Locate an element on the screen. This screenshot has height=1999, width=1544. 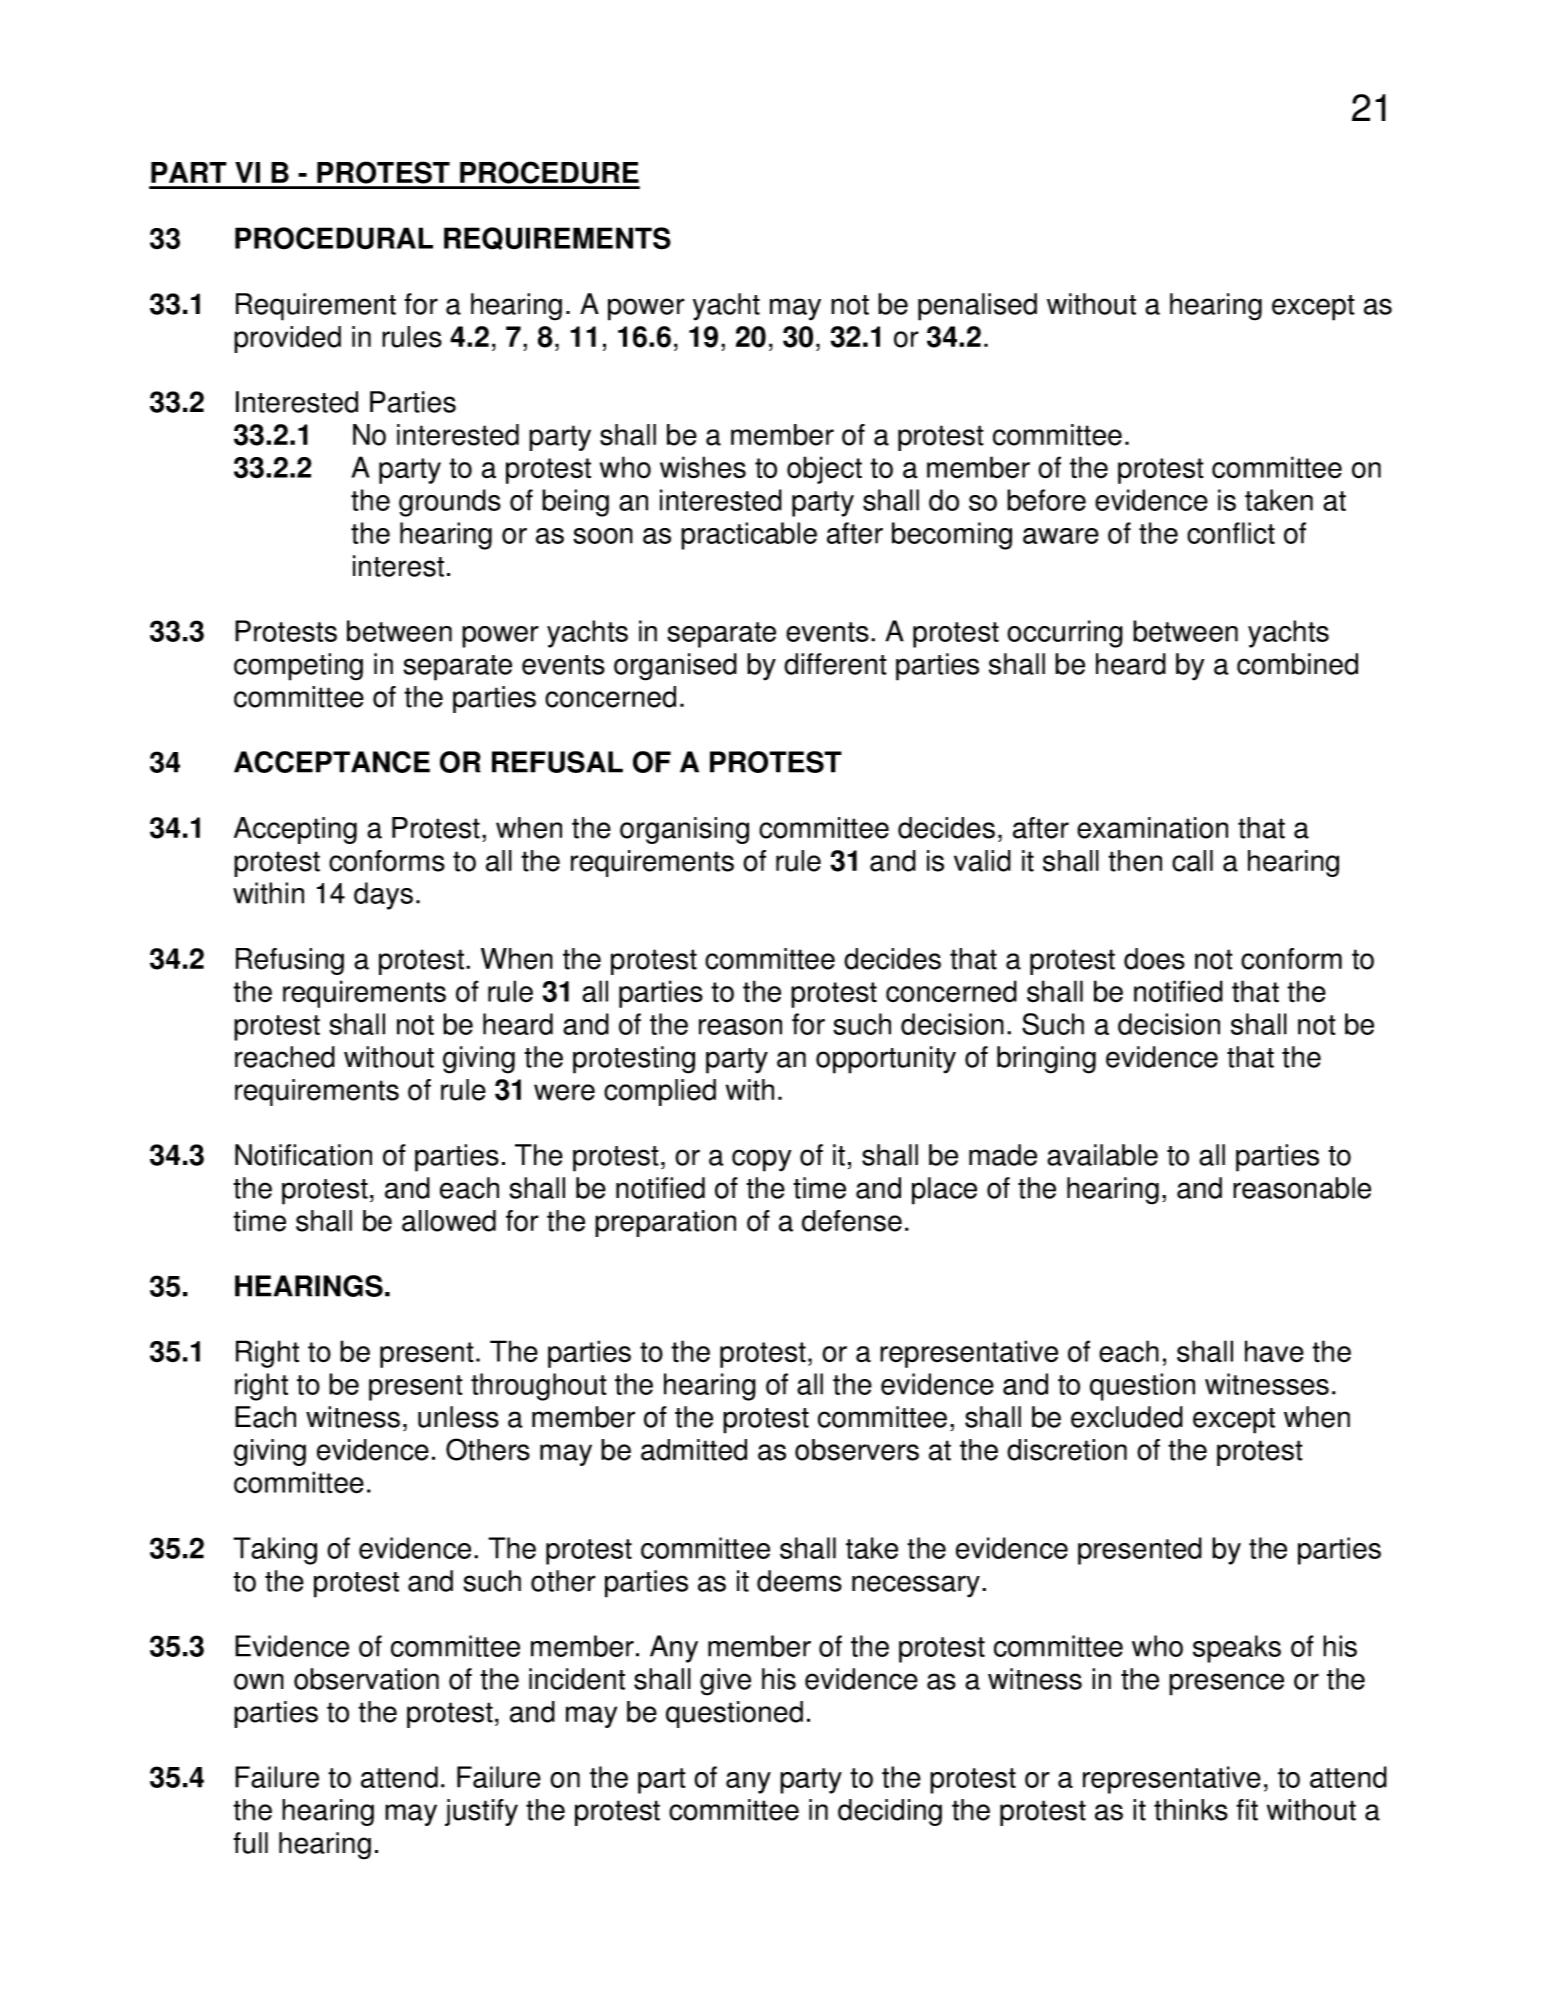
does is located at coordinates (1154, 959).
